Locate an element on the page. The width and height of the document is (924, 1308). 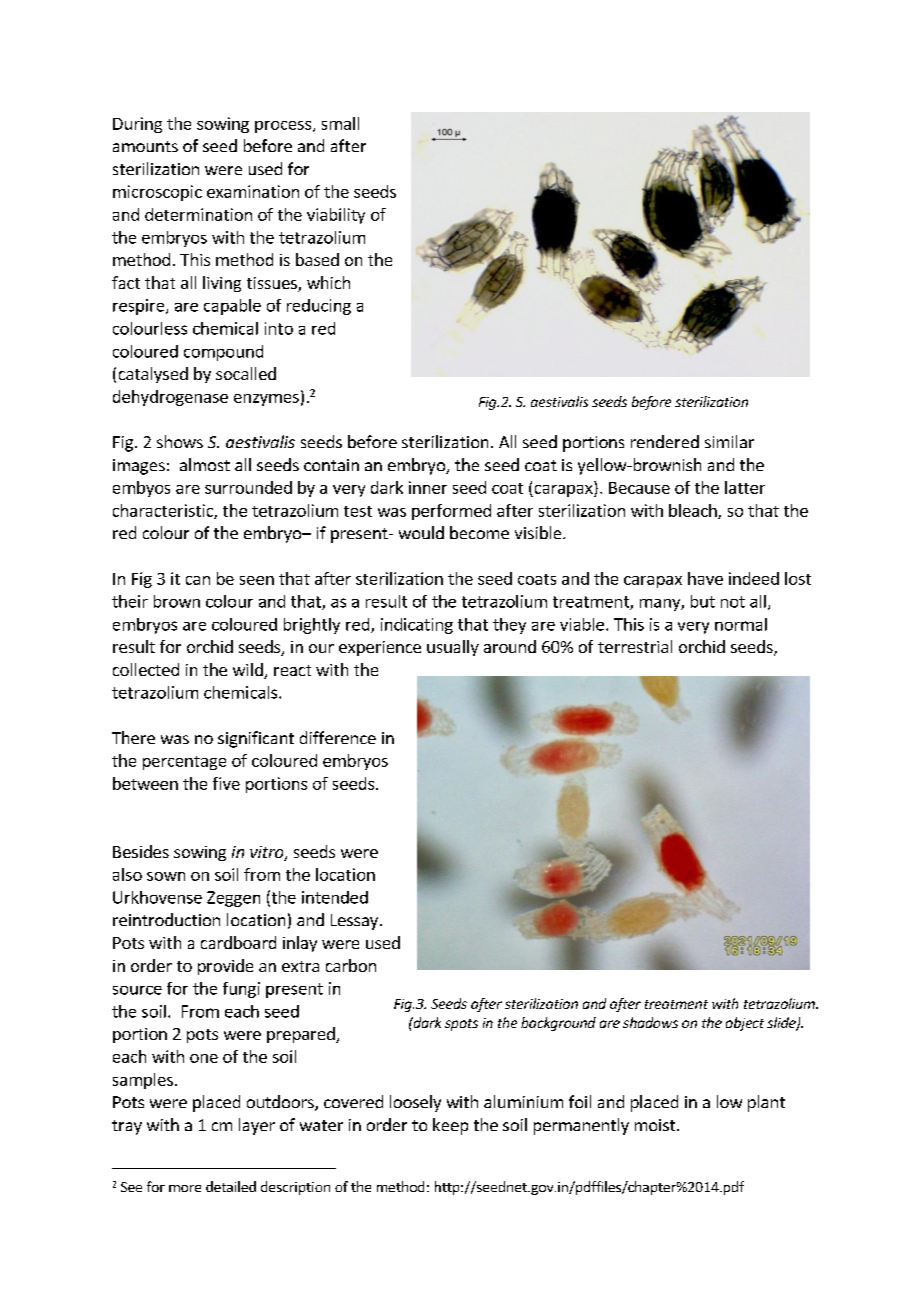
amounts is located at coordinates (145, 146).
